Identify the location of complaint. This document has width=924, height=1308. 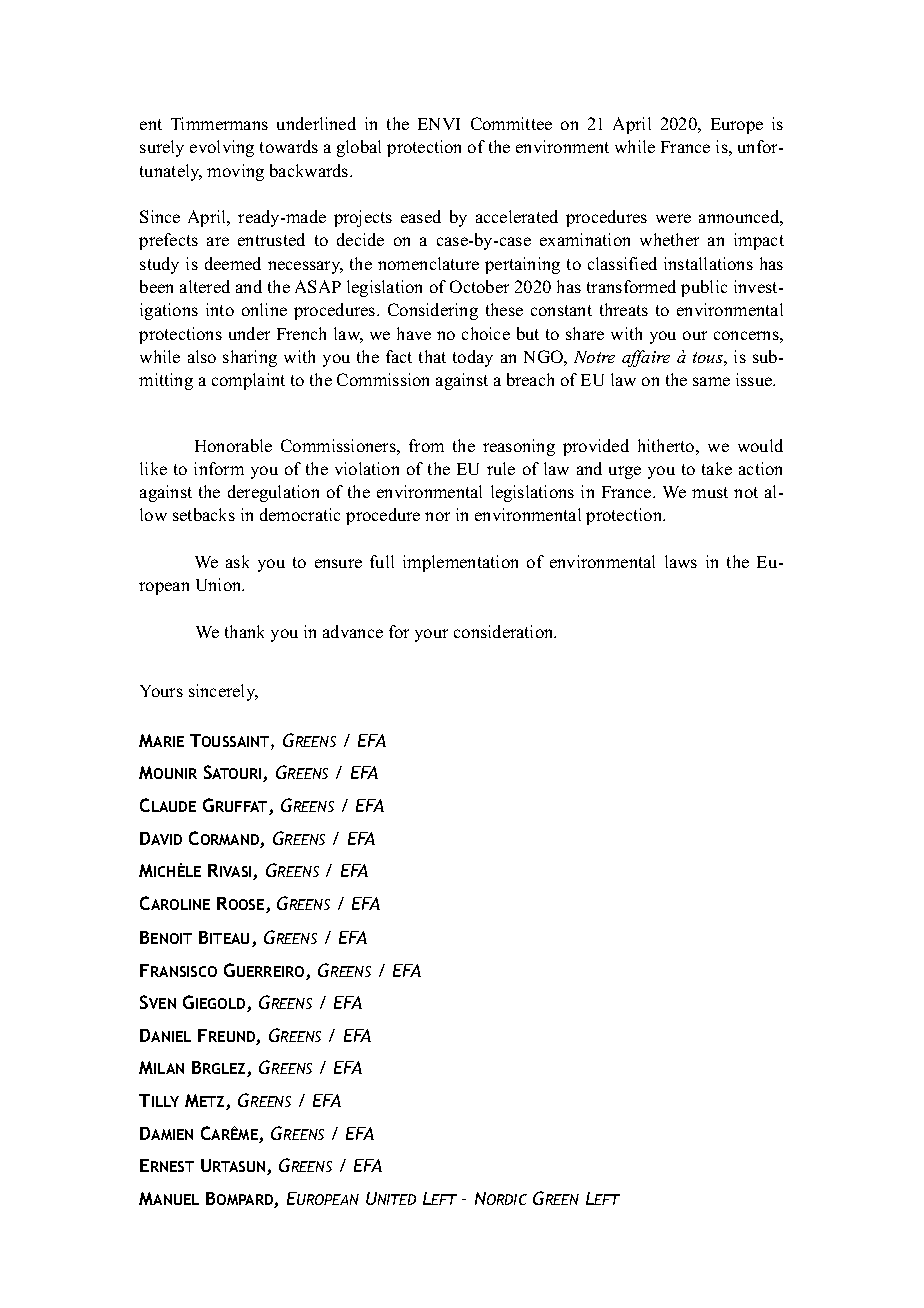
(248, 381).
